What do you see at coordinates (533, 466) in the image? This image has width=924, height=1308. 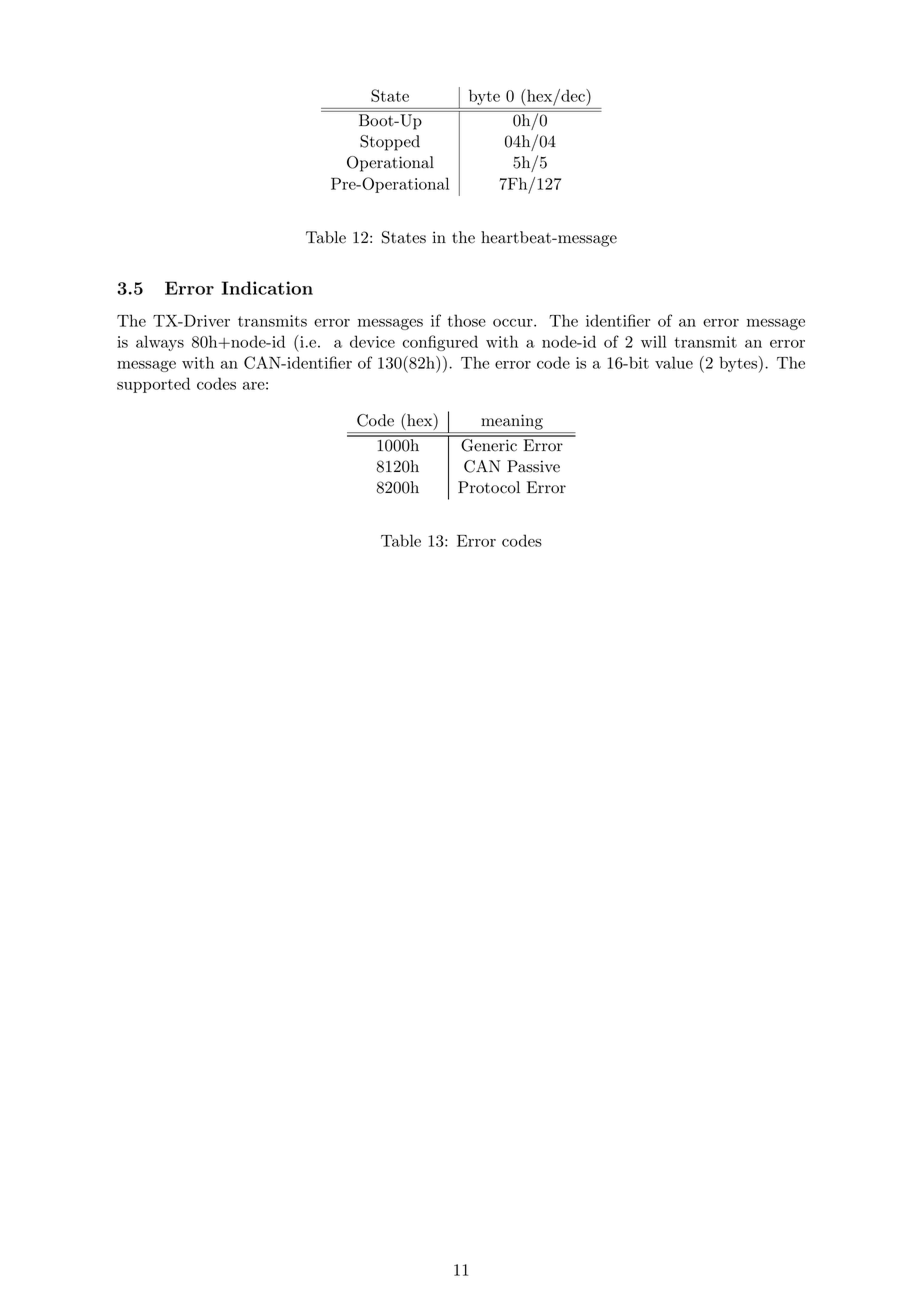 I see `Passive` at bounding box center [533, 466].
